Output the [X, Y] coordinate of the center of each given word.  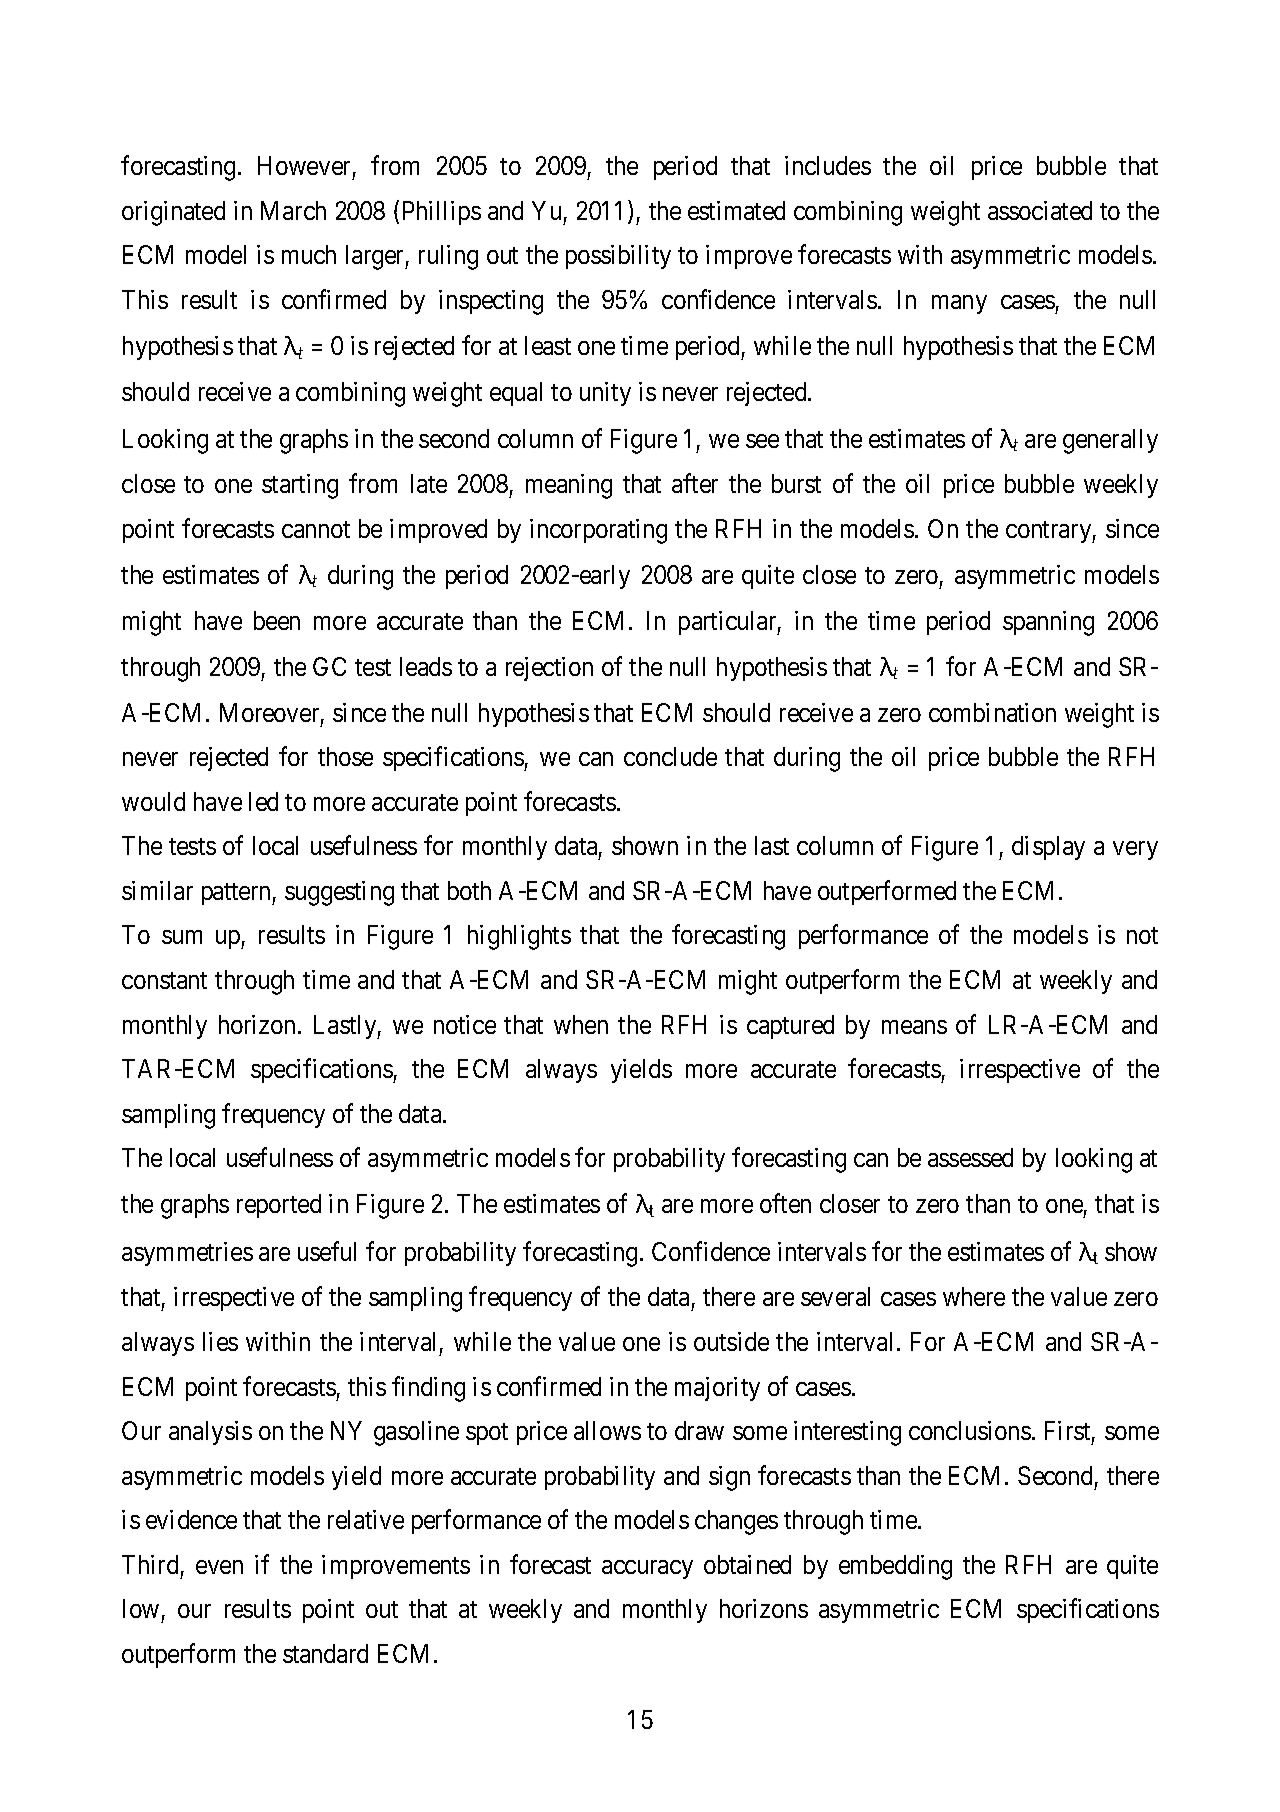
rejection [549, 669]
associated [1040, 210]
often [785, 1203]
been [277, 620]
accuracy [647, 1569]
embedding [895, 1567]
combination [992, 712]
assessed [970, 1157]
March [293, 210]
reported [279, 1206]
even [219, 1567]
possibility [618, 257]
